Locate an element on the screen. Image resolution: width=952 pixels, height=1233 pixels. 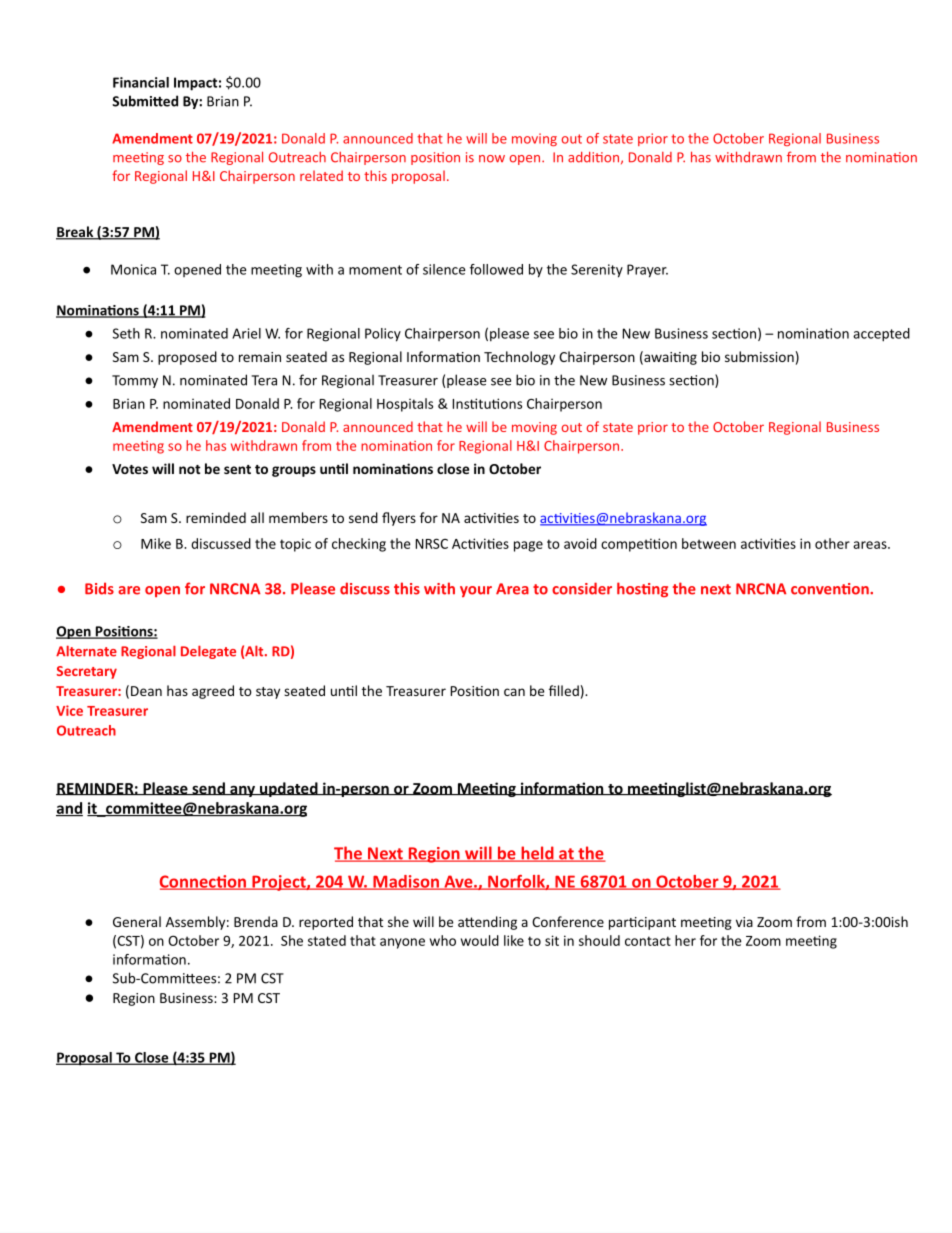
not is located at coordinates (189, 469).
